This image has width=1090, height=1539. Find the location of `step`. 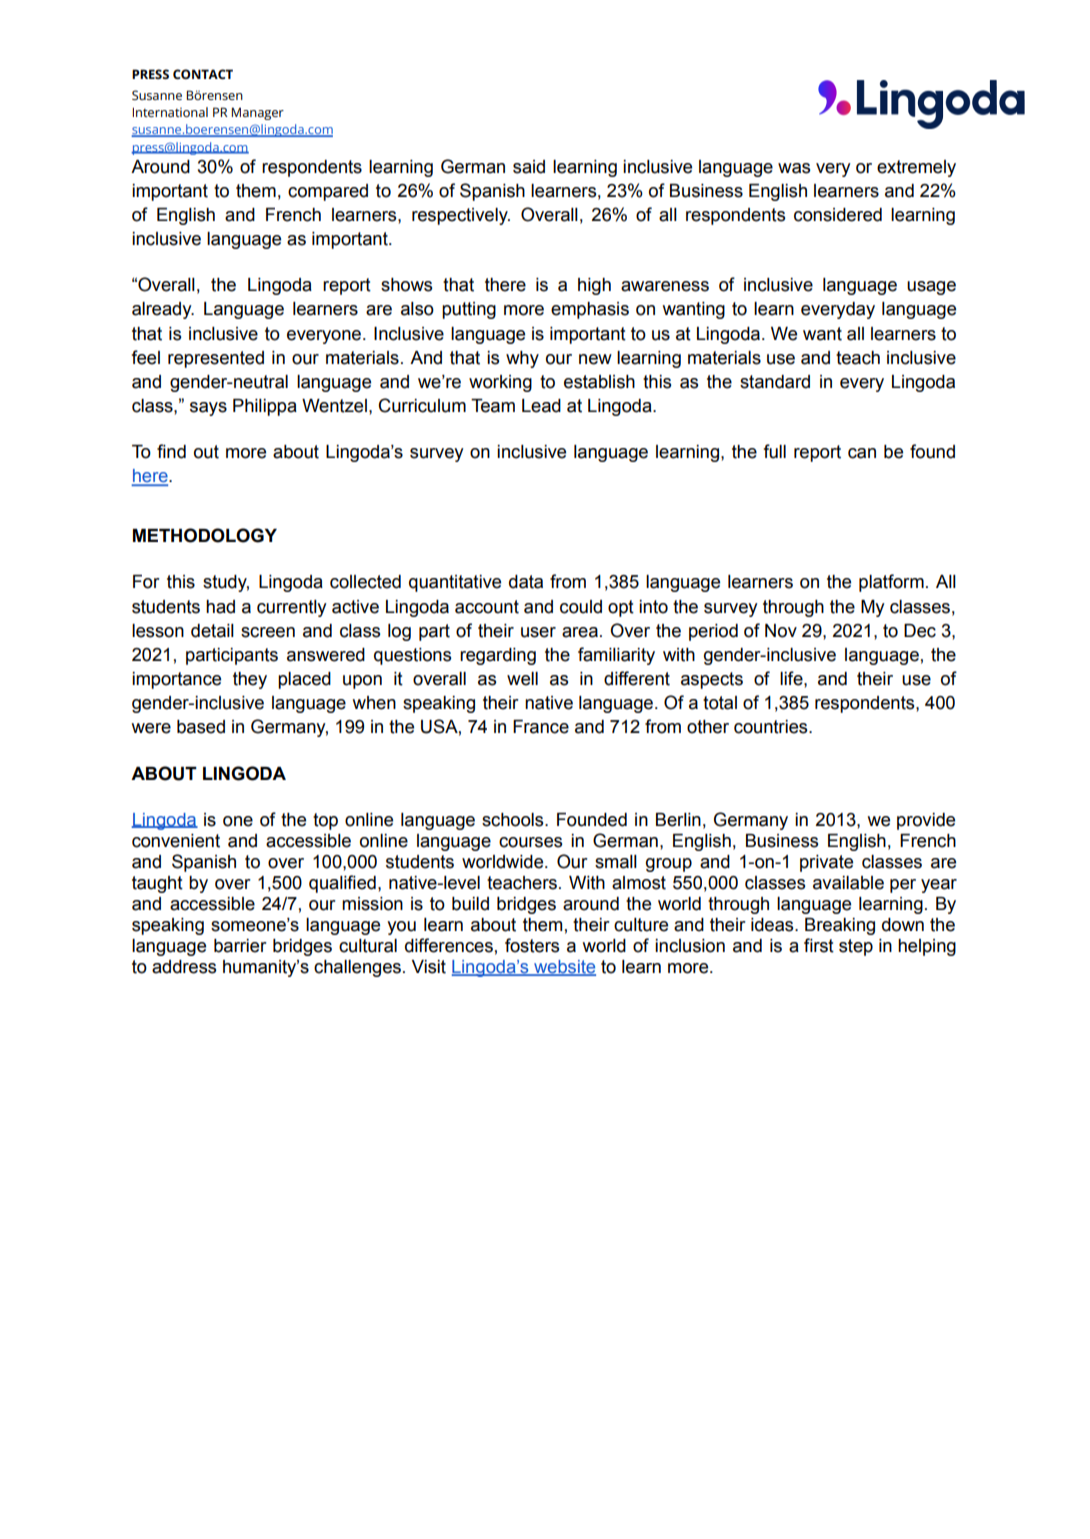

step is located at coordinates (856, 947).
